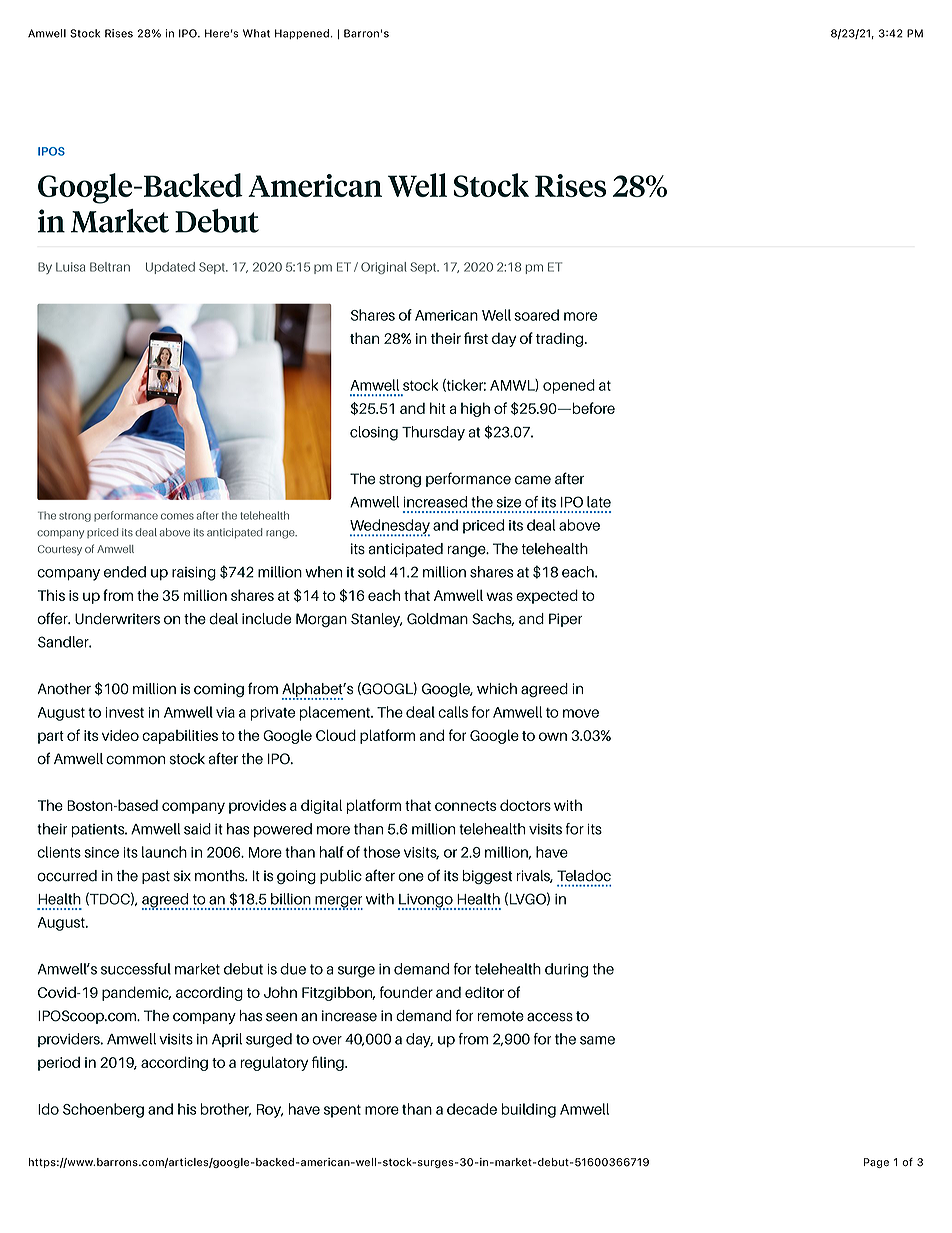 The width and height of the screenshot is (952, 1233). What do you see at coordinates (156, 877) in the screenshot?
I see `past` at bounding box center [156, 877].
